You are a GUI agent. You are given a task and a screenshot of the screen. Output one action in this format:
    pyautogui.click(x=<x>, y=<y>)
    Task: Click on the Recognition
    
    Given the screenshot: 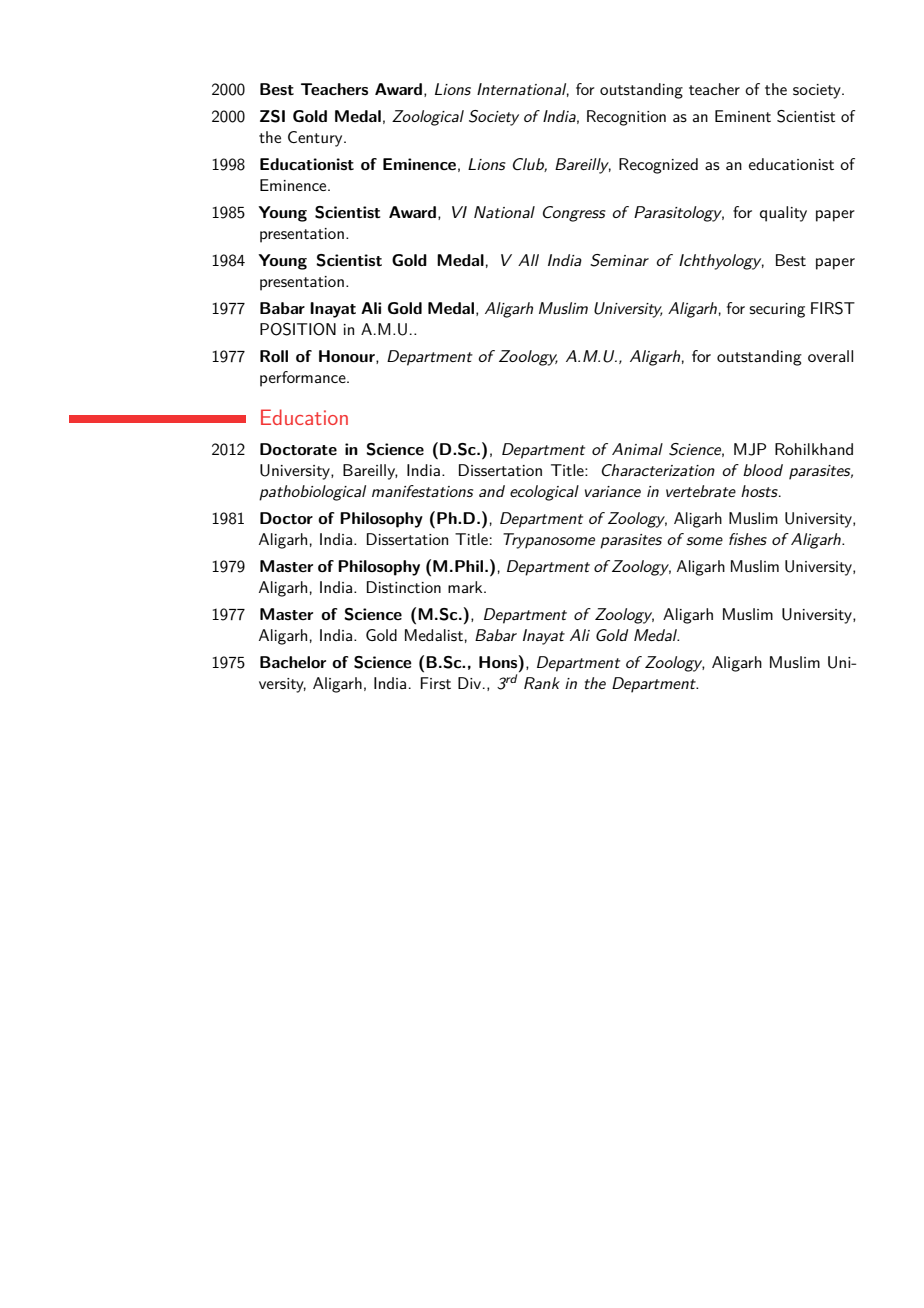 What is the action you would take?
    pyautogui.click(x=626, y=118)
